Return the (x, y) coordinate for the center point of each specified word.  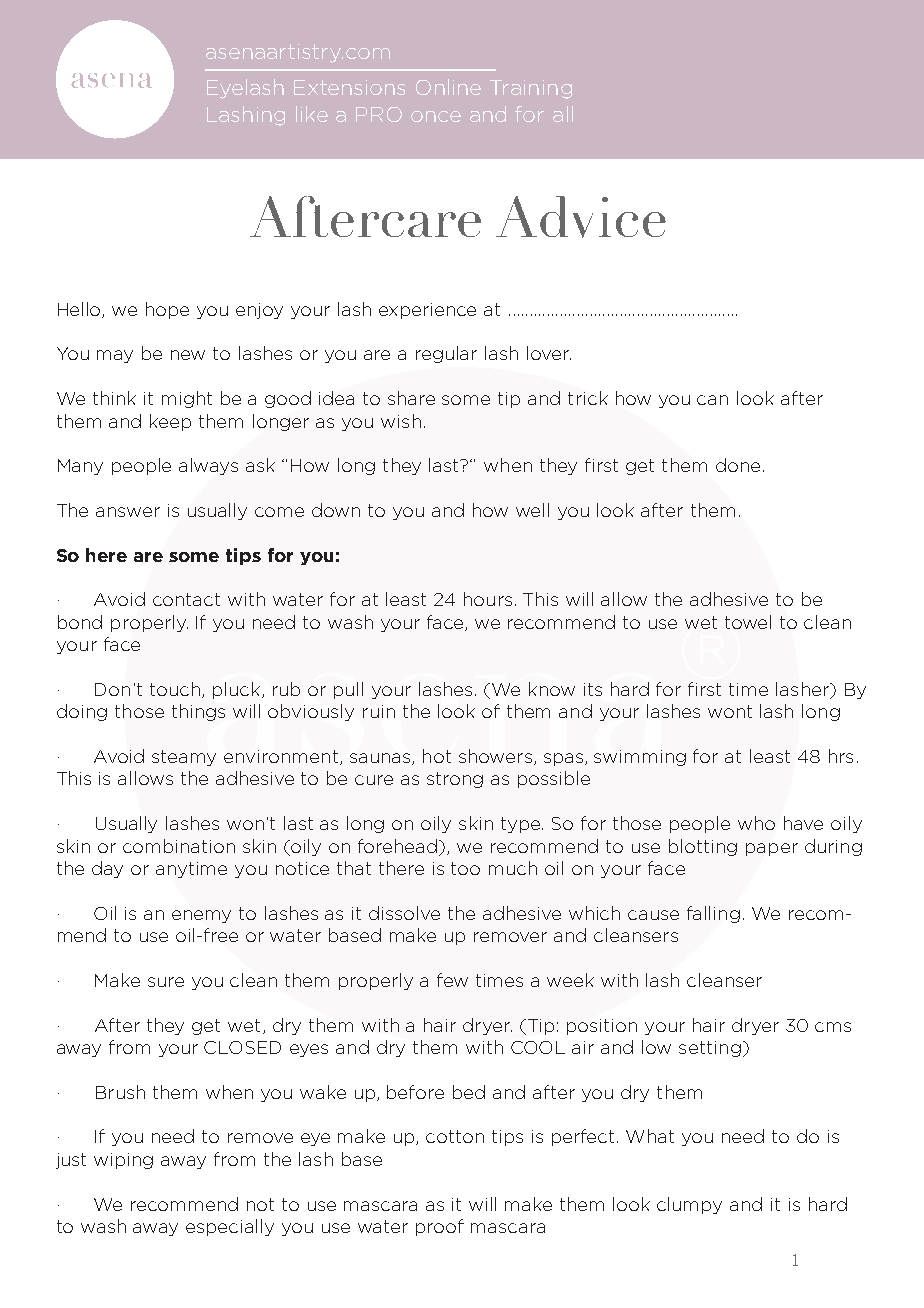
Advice (581, 217)
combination (179, 846)
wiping (123, 1161)
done (738, 465)
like (312, 114)
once (436, 116)
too (465, 868)
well (532, 510)
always (208, 466)
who (756, 823)
